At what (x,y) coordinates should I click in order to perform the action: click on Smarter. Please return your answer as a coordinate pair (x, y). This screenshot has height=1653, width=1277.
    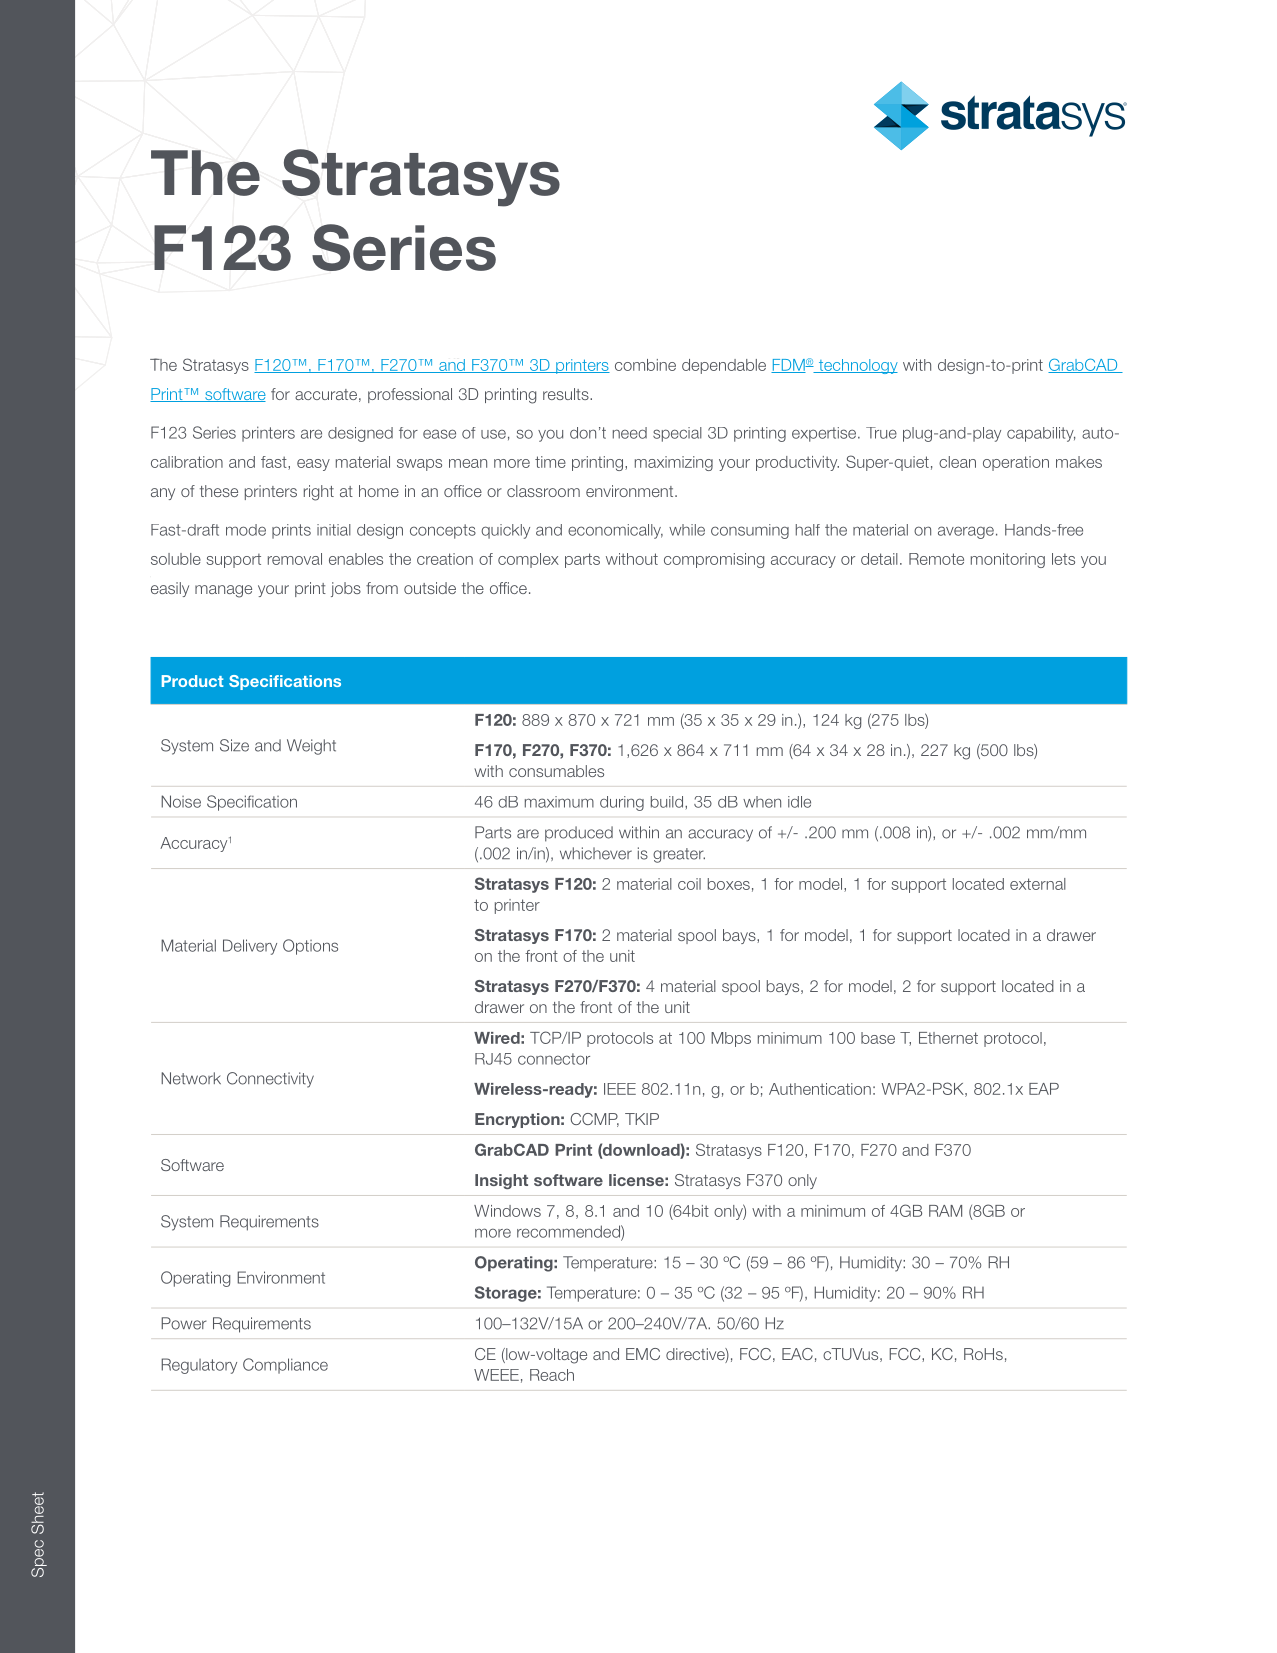
    Looking at the image, I should click on (183, 364).
